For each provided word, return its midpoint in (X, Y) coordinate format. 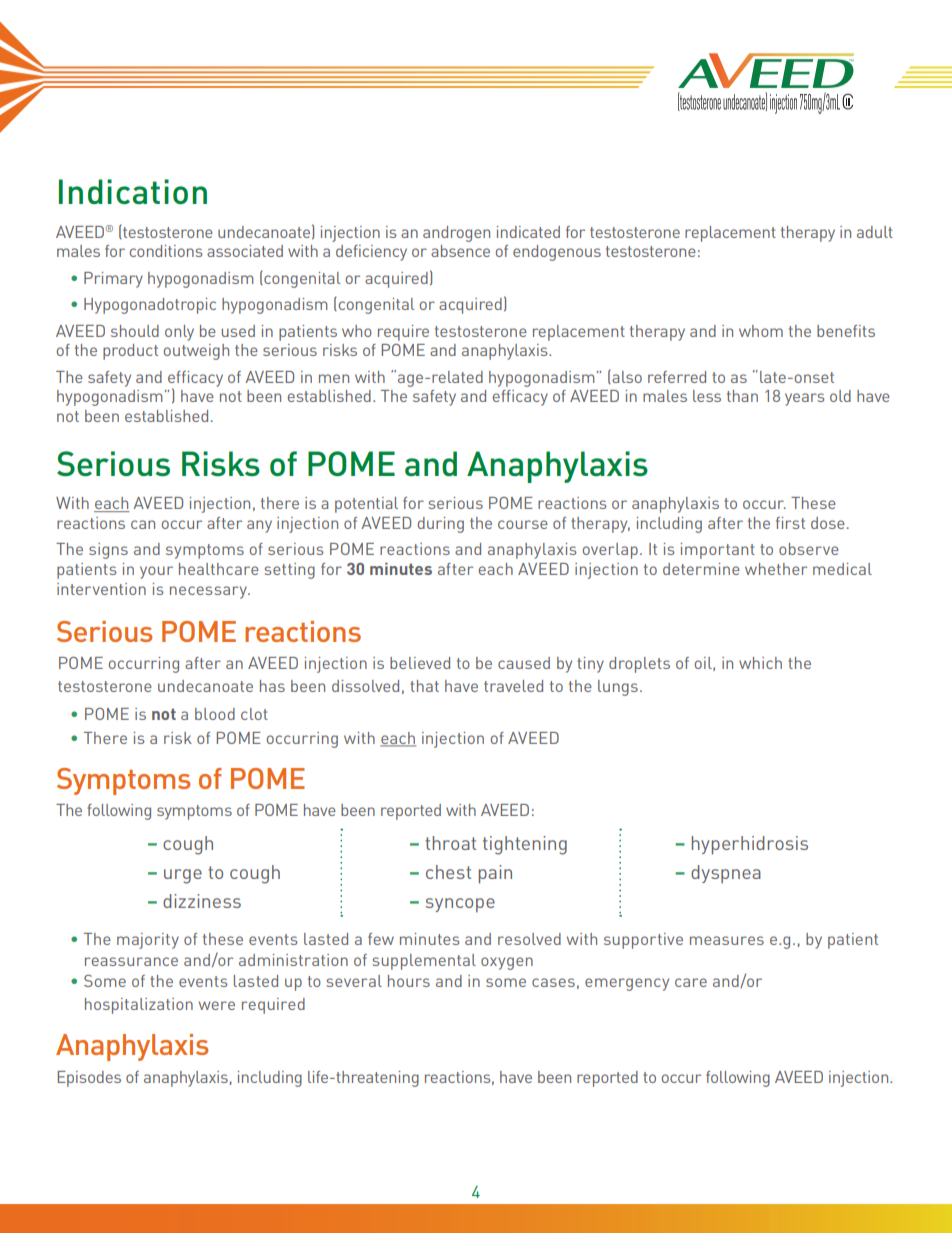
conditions (166, 251)
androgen (456, 234)
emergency (627, 984)
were (217, 1005)
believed (420, 663)
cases (553, 982)
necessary (210, 592)
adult (875, 232)
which (760, 663)
